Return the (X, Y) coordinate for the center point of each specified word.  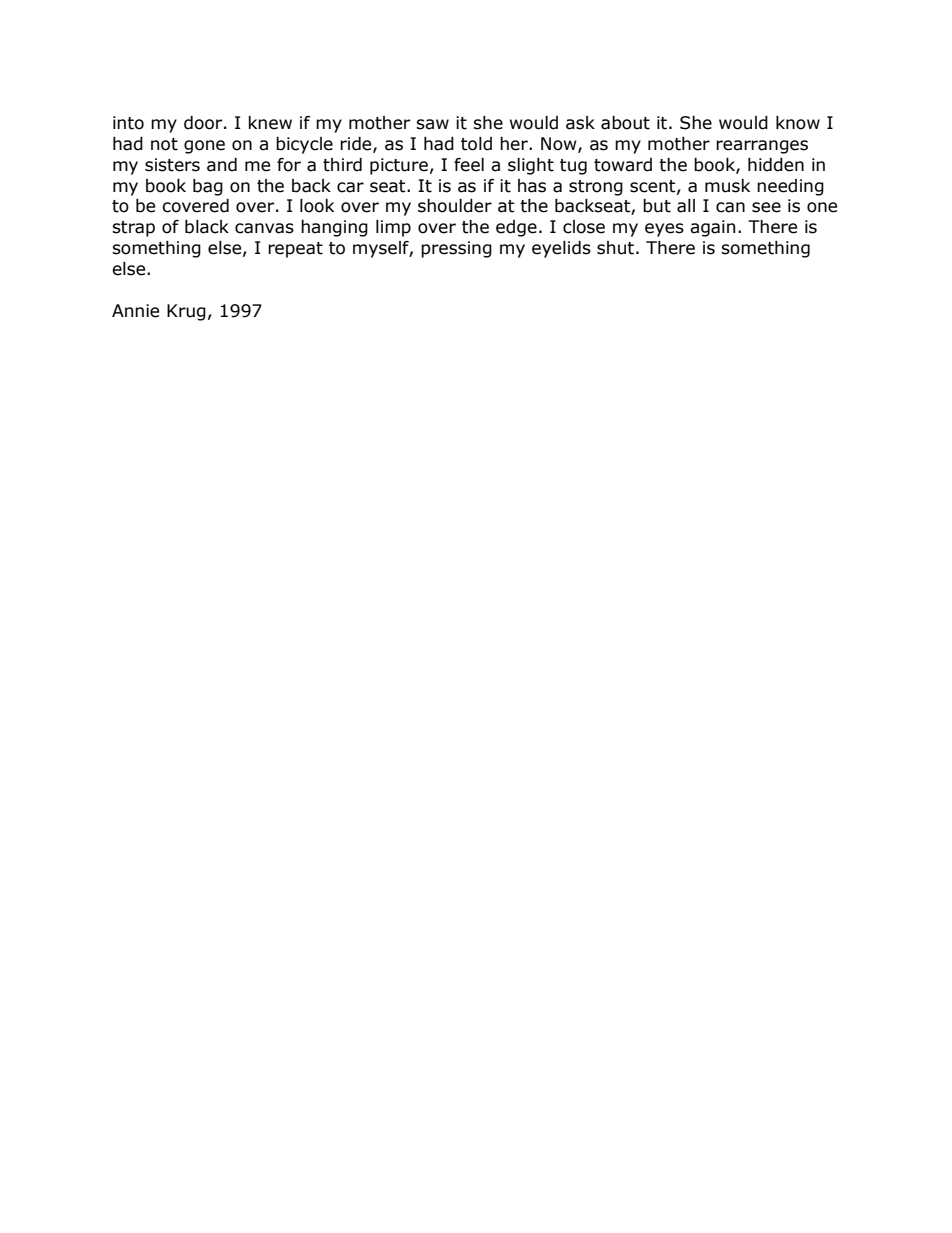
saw (432, 124)
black (207, 227)
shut (615, 248)
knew (270, 123)
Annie (135, 311)
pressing (456, 249)
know (798, 123)
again (712, 228)
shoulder (455, 206)
